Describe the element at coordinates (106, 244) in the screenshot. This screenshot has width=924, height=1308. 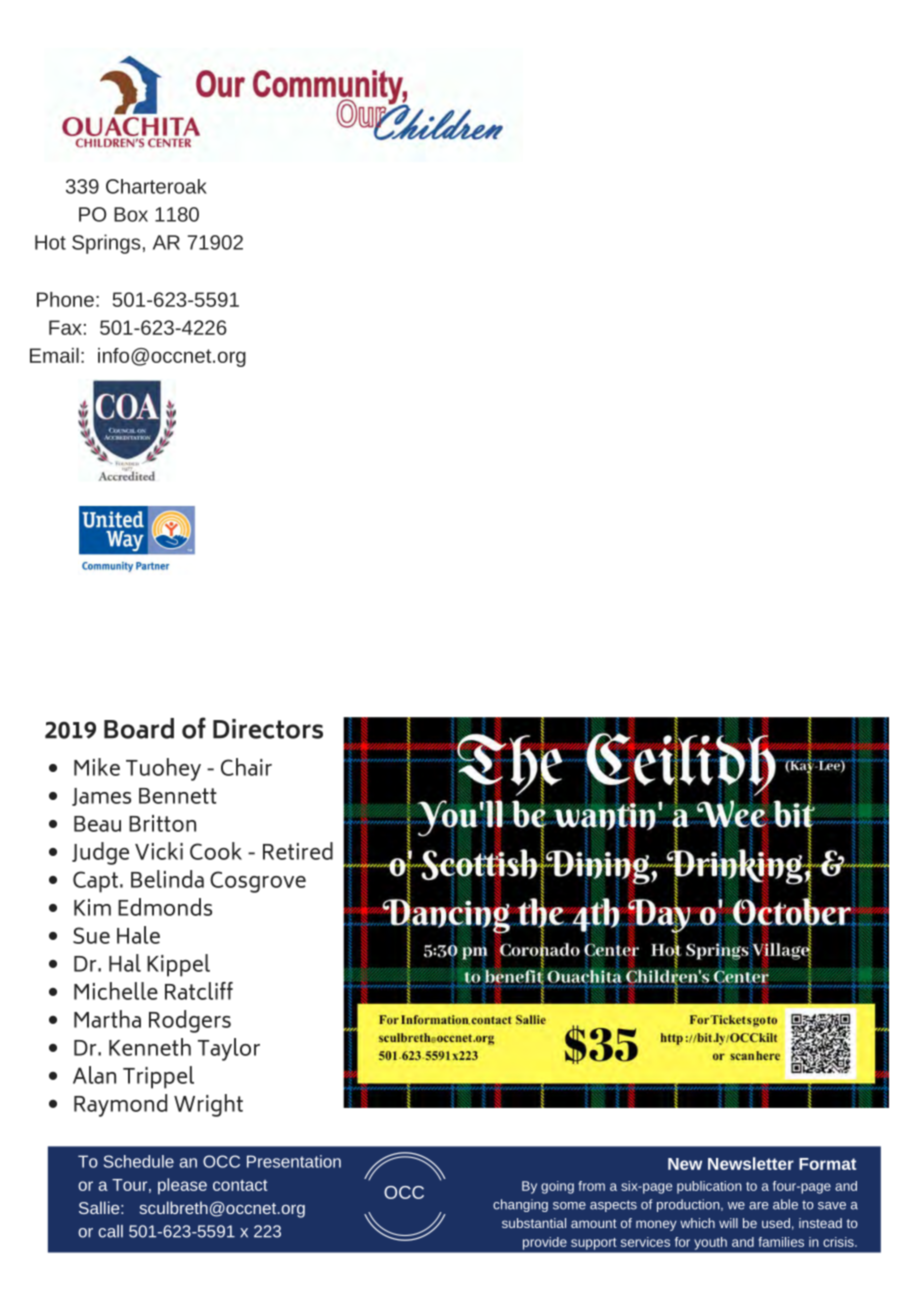
I see `Springs` at that location.
